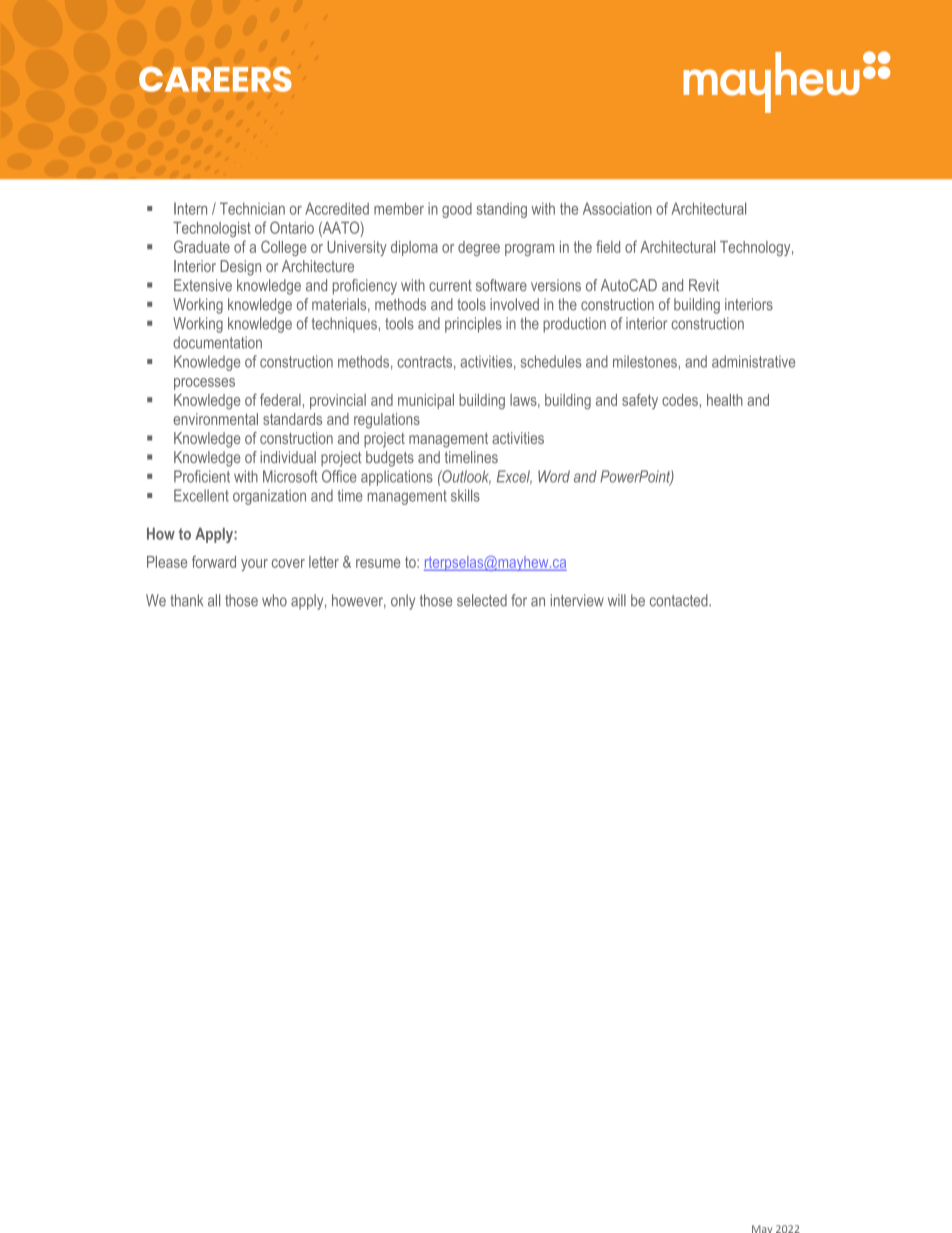 Image resolution: width=952 pixels, height=1233 pixels. Describe the element at coordinates (457, 210) in the screenshot. I see `good` at that location.
